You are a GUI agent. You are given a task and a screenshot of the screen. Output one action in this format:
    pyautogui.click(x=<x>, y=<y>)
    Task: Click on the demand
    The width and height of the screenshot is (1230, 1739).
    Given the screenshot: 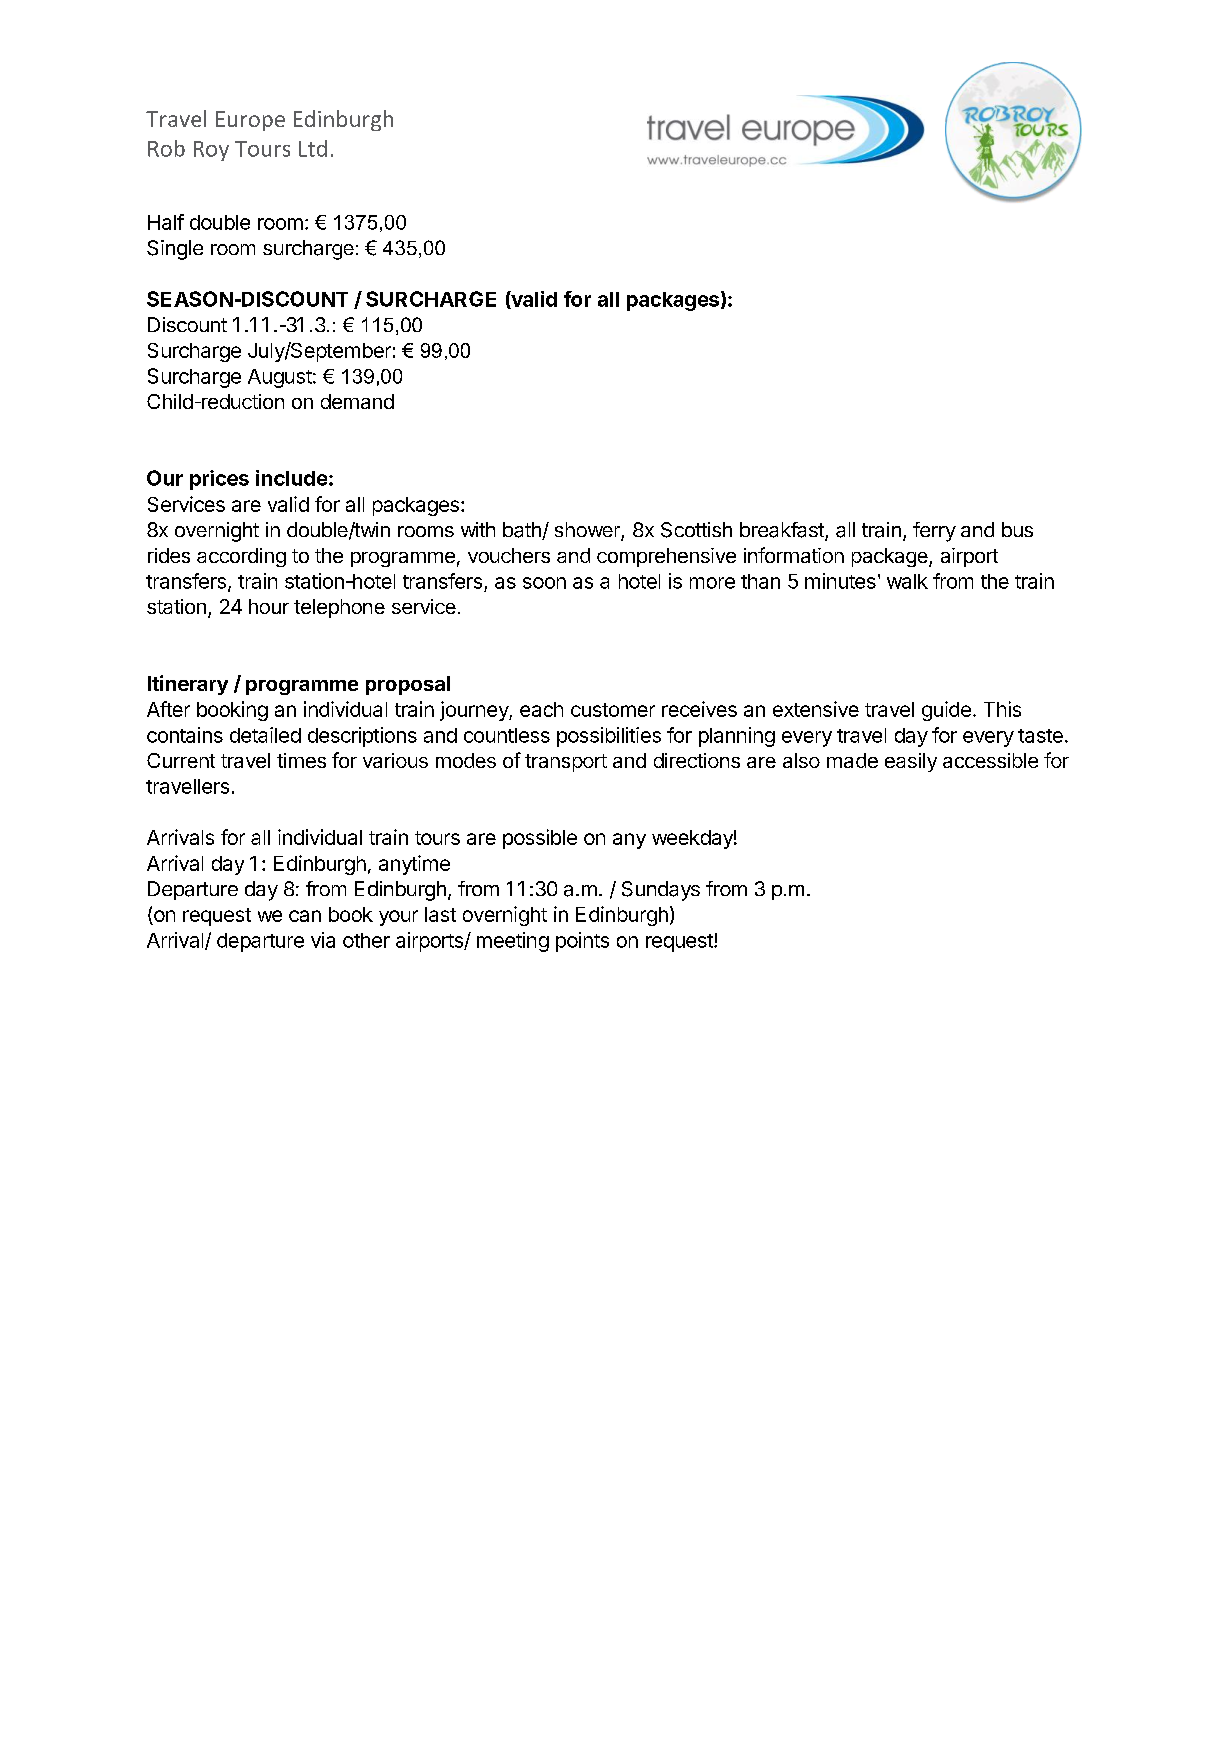 What is the action you would take?
    pyautogui.click(x=357, y=401)
